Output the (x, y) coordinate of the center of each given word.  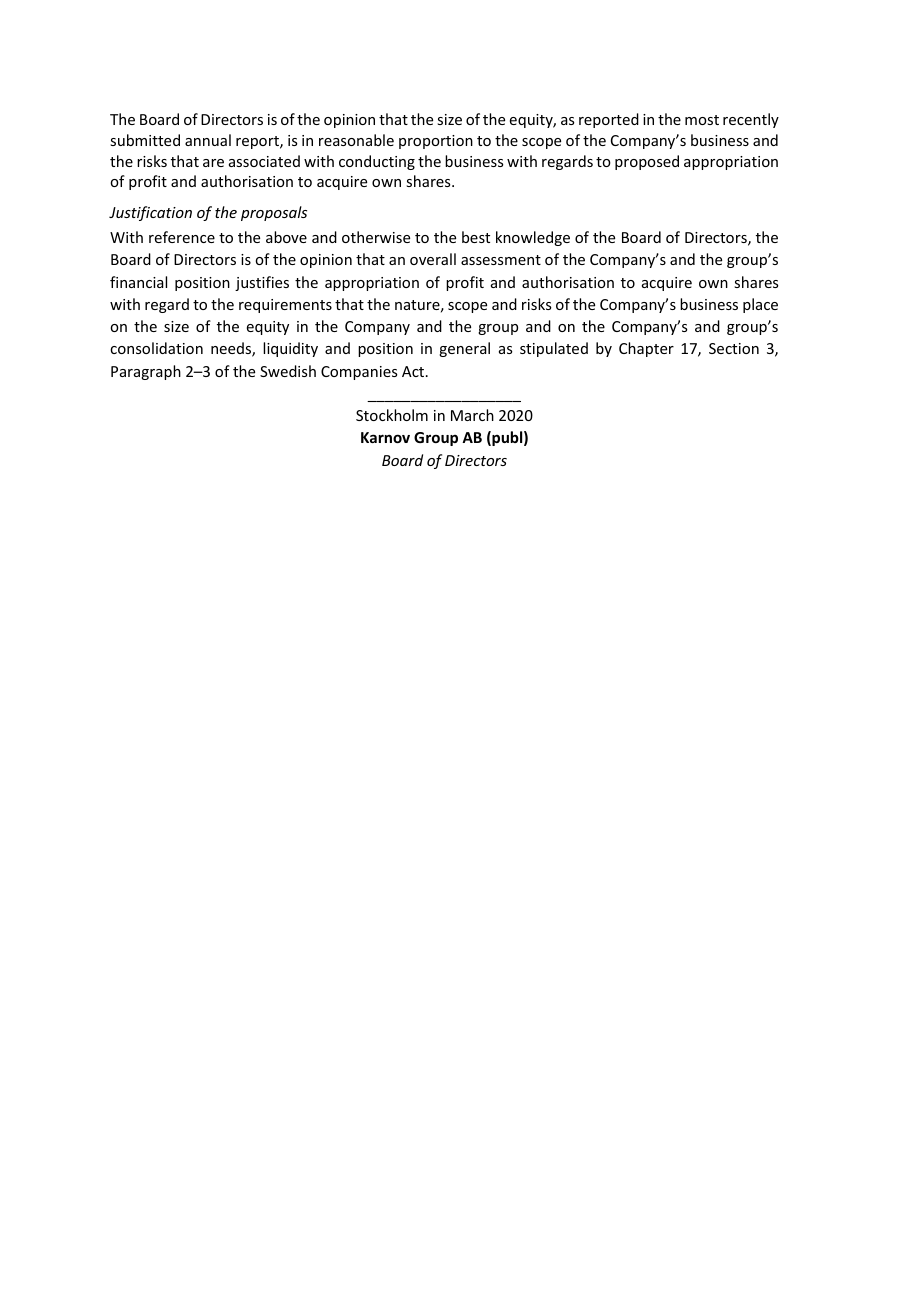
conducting (377, 162)
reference (182, 237)
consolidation (156, 348)
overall (433, 259)
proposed (647, 162)
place (760, 305)
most (702, 120)
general (464, 349)
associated (264, 161)
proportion (436, 142)
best (476, 237)
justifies (262, 283)
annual (208, 140)
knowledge (533, 238)
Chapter (646, 349)
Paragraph (146, 372)
